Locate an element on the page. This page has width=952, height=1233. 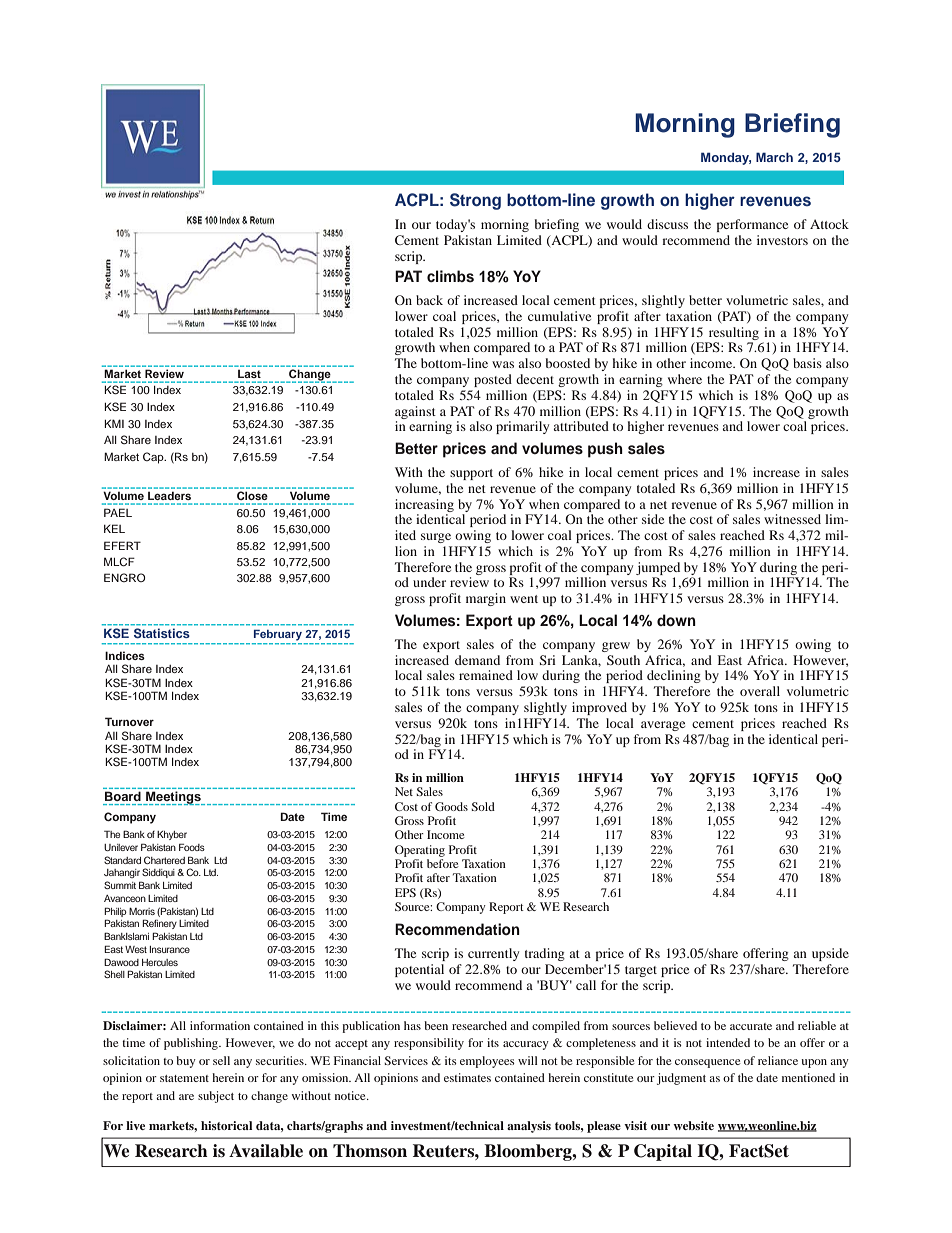
Meetings is located at coordinates (173, 798).
